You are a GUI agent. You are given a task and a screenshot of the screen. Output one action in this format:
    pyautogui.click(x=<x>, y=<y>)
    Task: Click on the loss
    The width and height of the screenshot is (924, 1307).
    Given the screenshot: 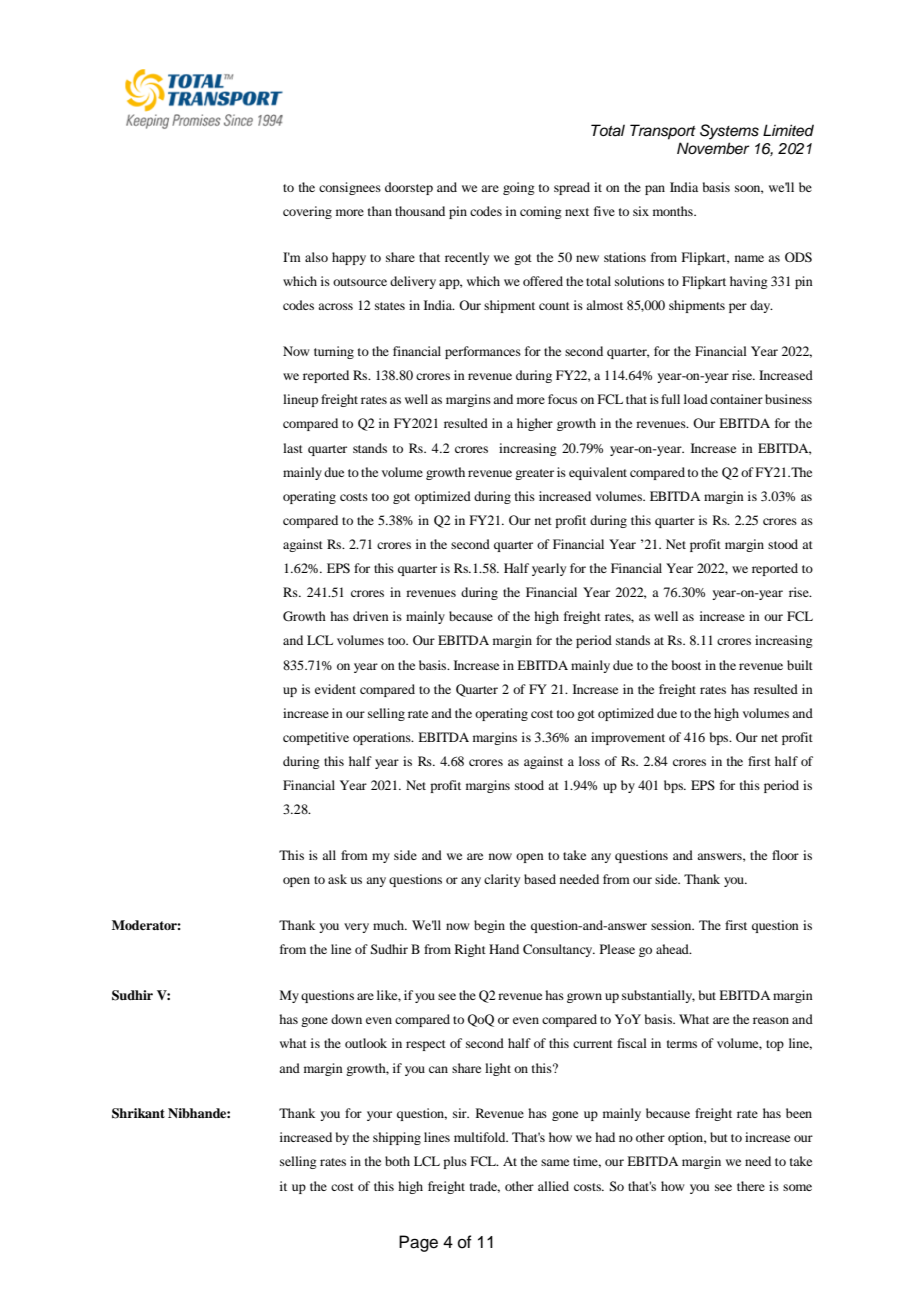 What is the action you would take?
    pyautogui.click(x=589, y=761)
